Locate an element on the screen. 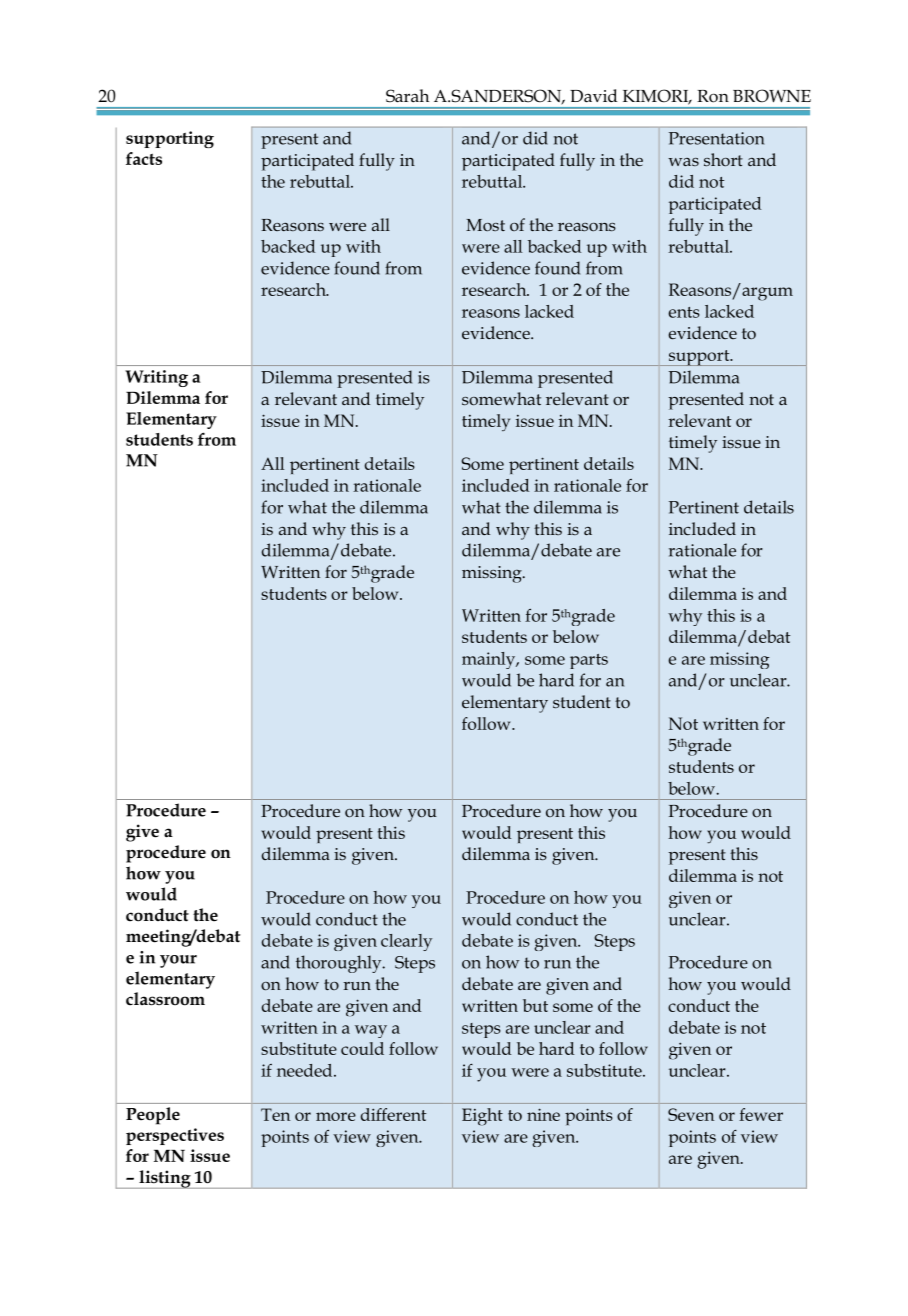  parts is located at coordinates (589, 661).
